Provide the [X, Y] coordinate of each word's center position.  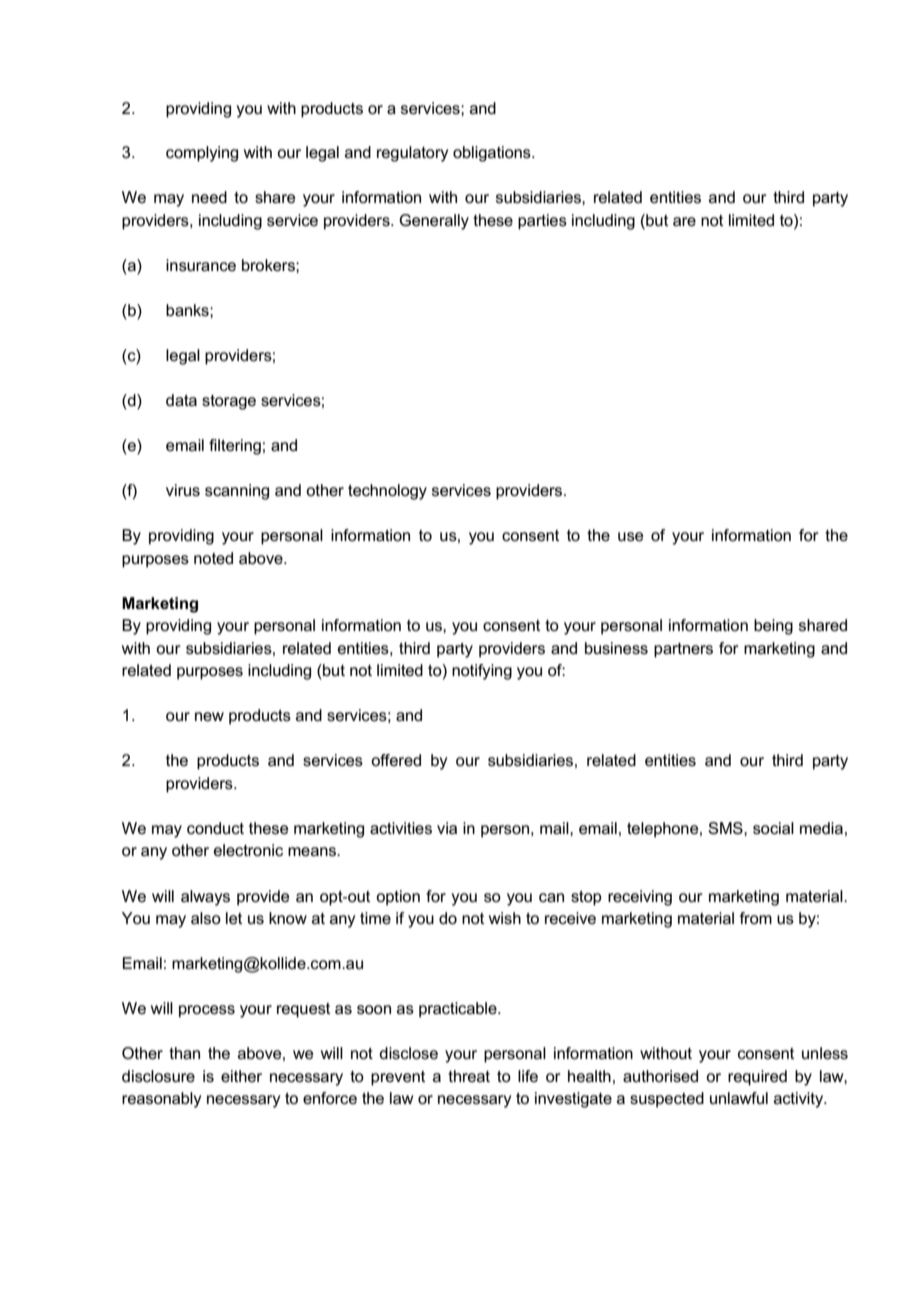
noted [213, 558]
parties [542, 222]
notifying [482, 672]
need [209, 197]
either [241, 1076]
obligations [493, 154]
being [773, 627]
